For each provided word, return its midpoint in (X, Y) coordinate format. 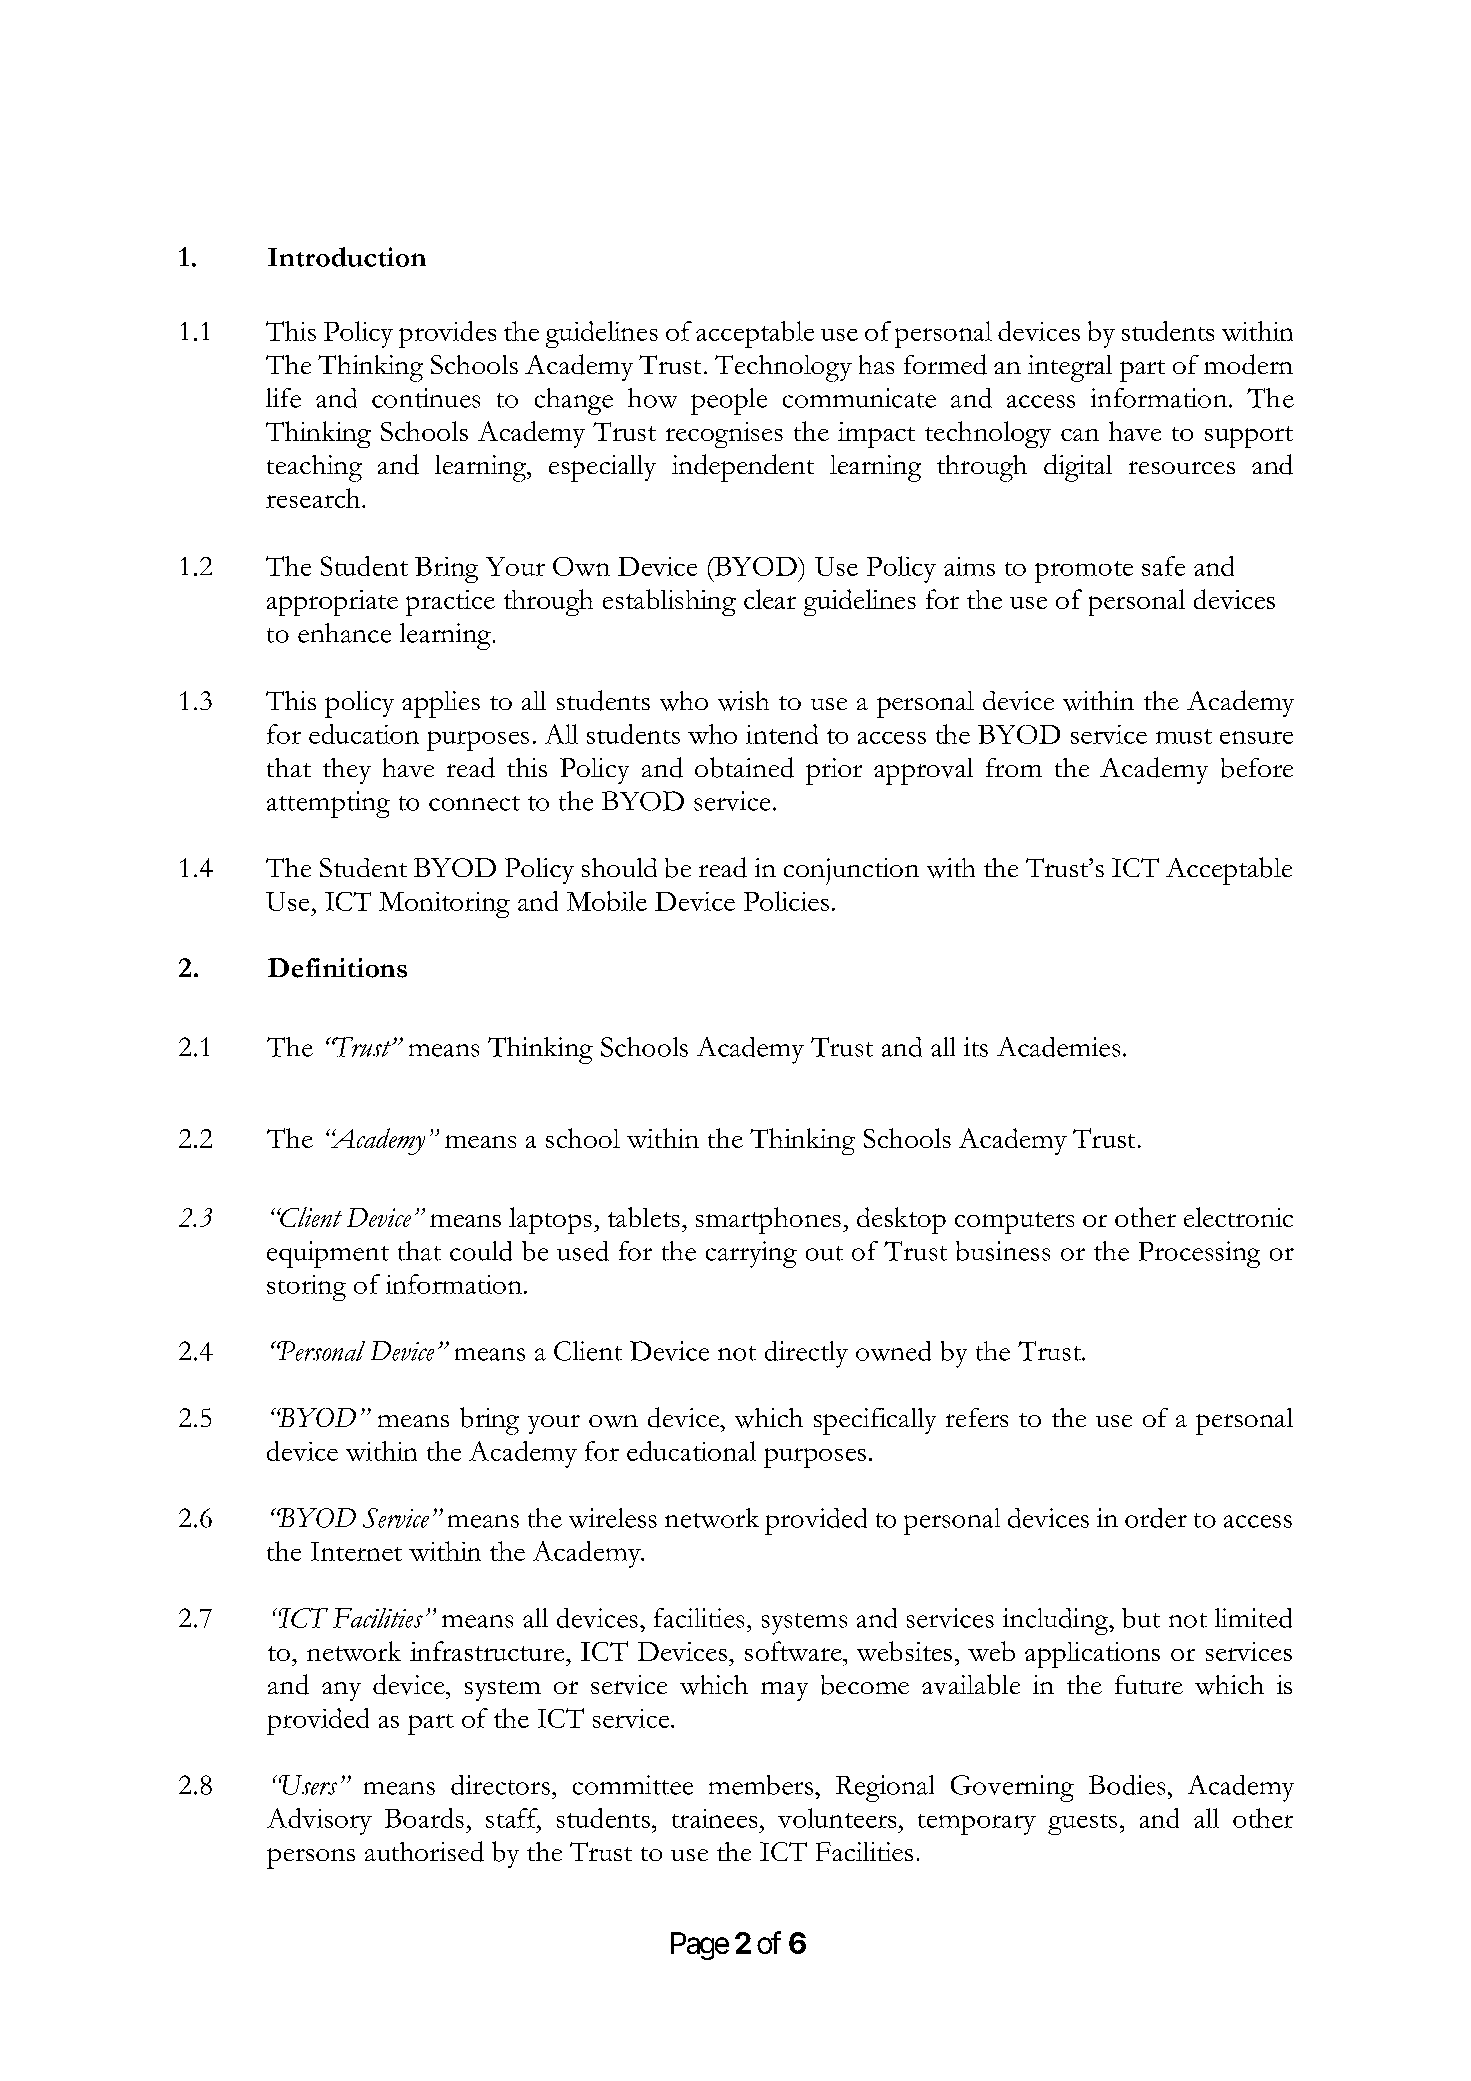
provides (447, 334)
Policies (786, 901)
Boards (424, 1818)
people (729, 401)
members (761, 1785)
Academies (1058, 1047)
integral (1070, 368)
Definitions (337, 968)
